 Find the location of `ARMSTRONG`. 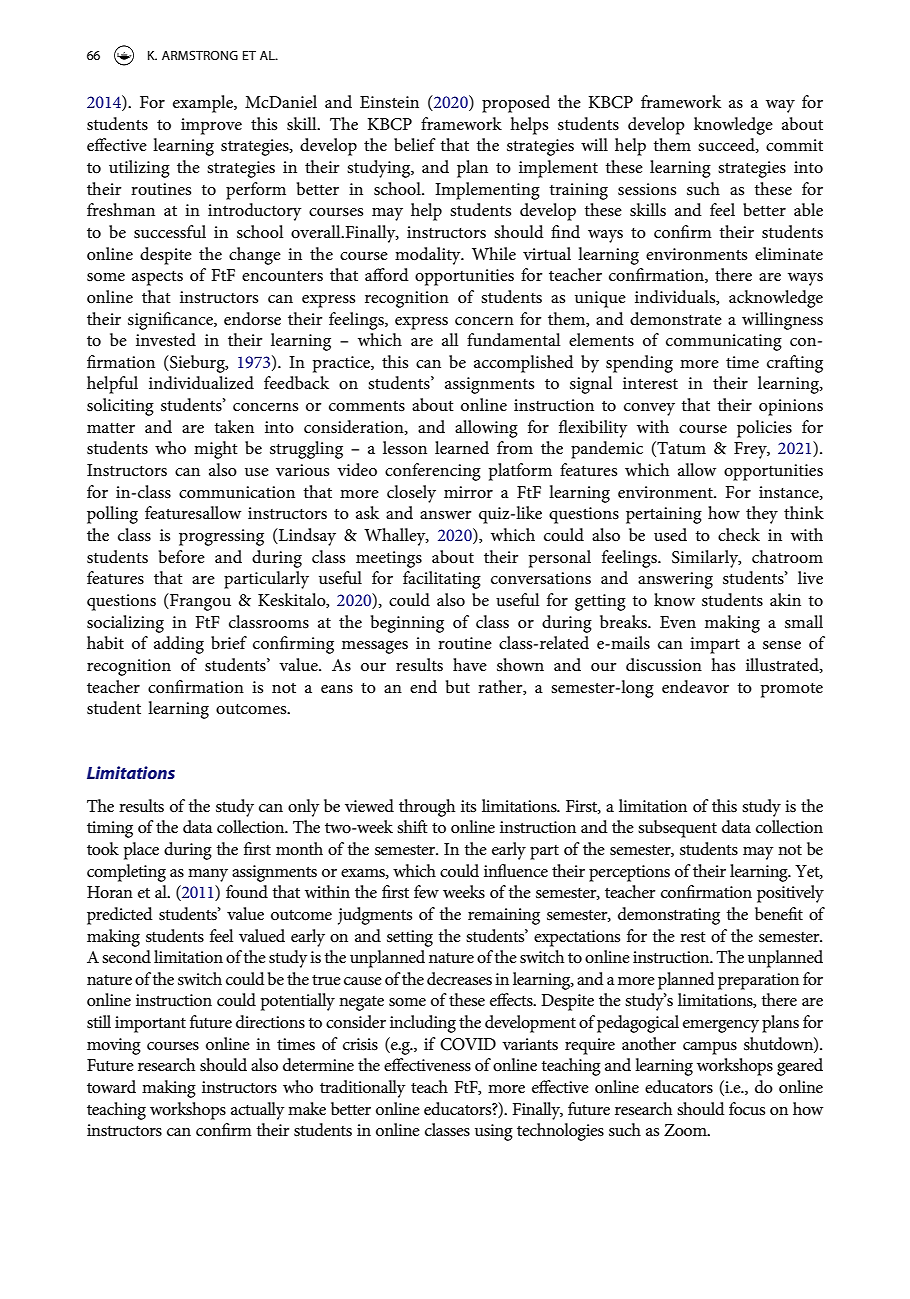

ARMSTRONG is located at coordinates (200, 55).
